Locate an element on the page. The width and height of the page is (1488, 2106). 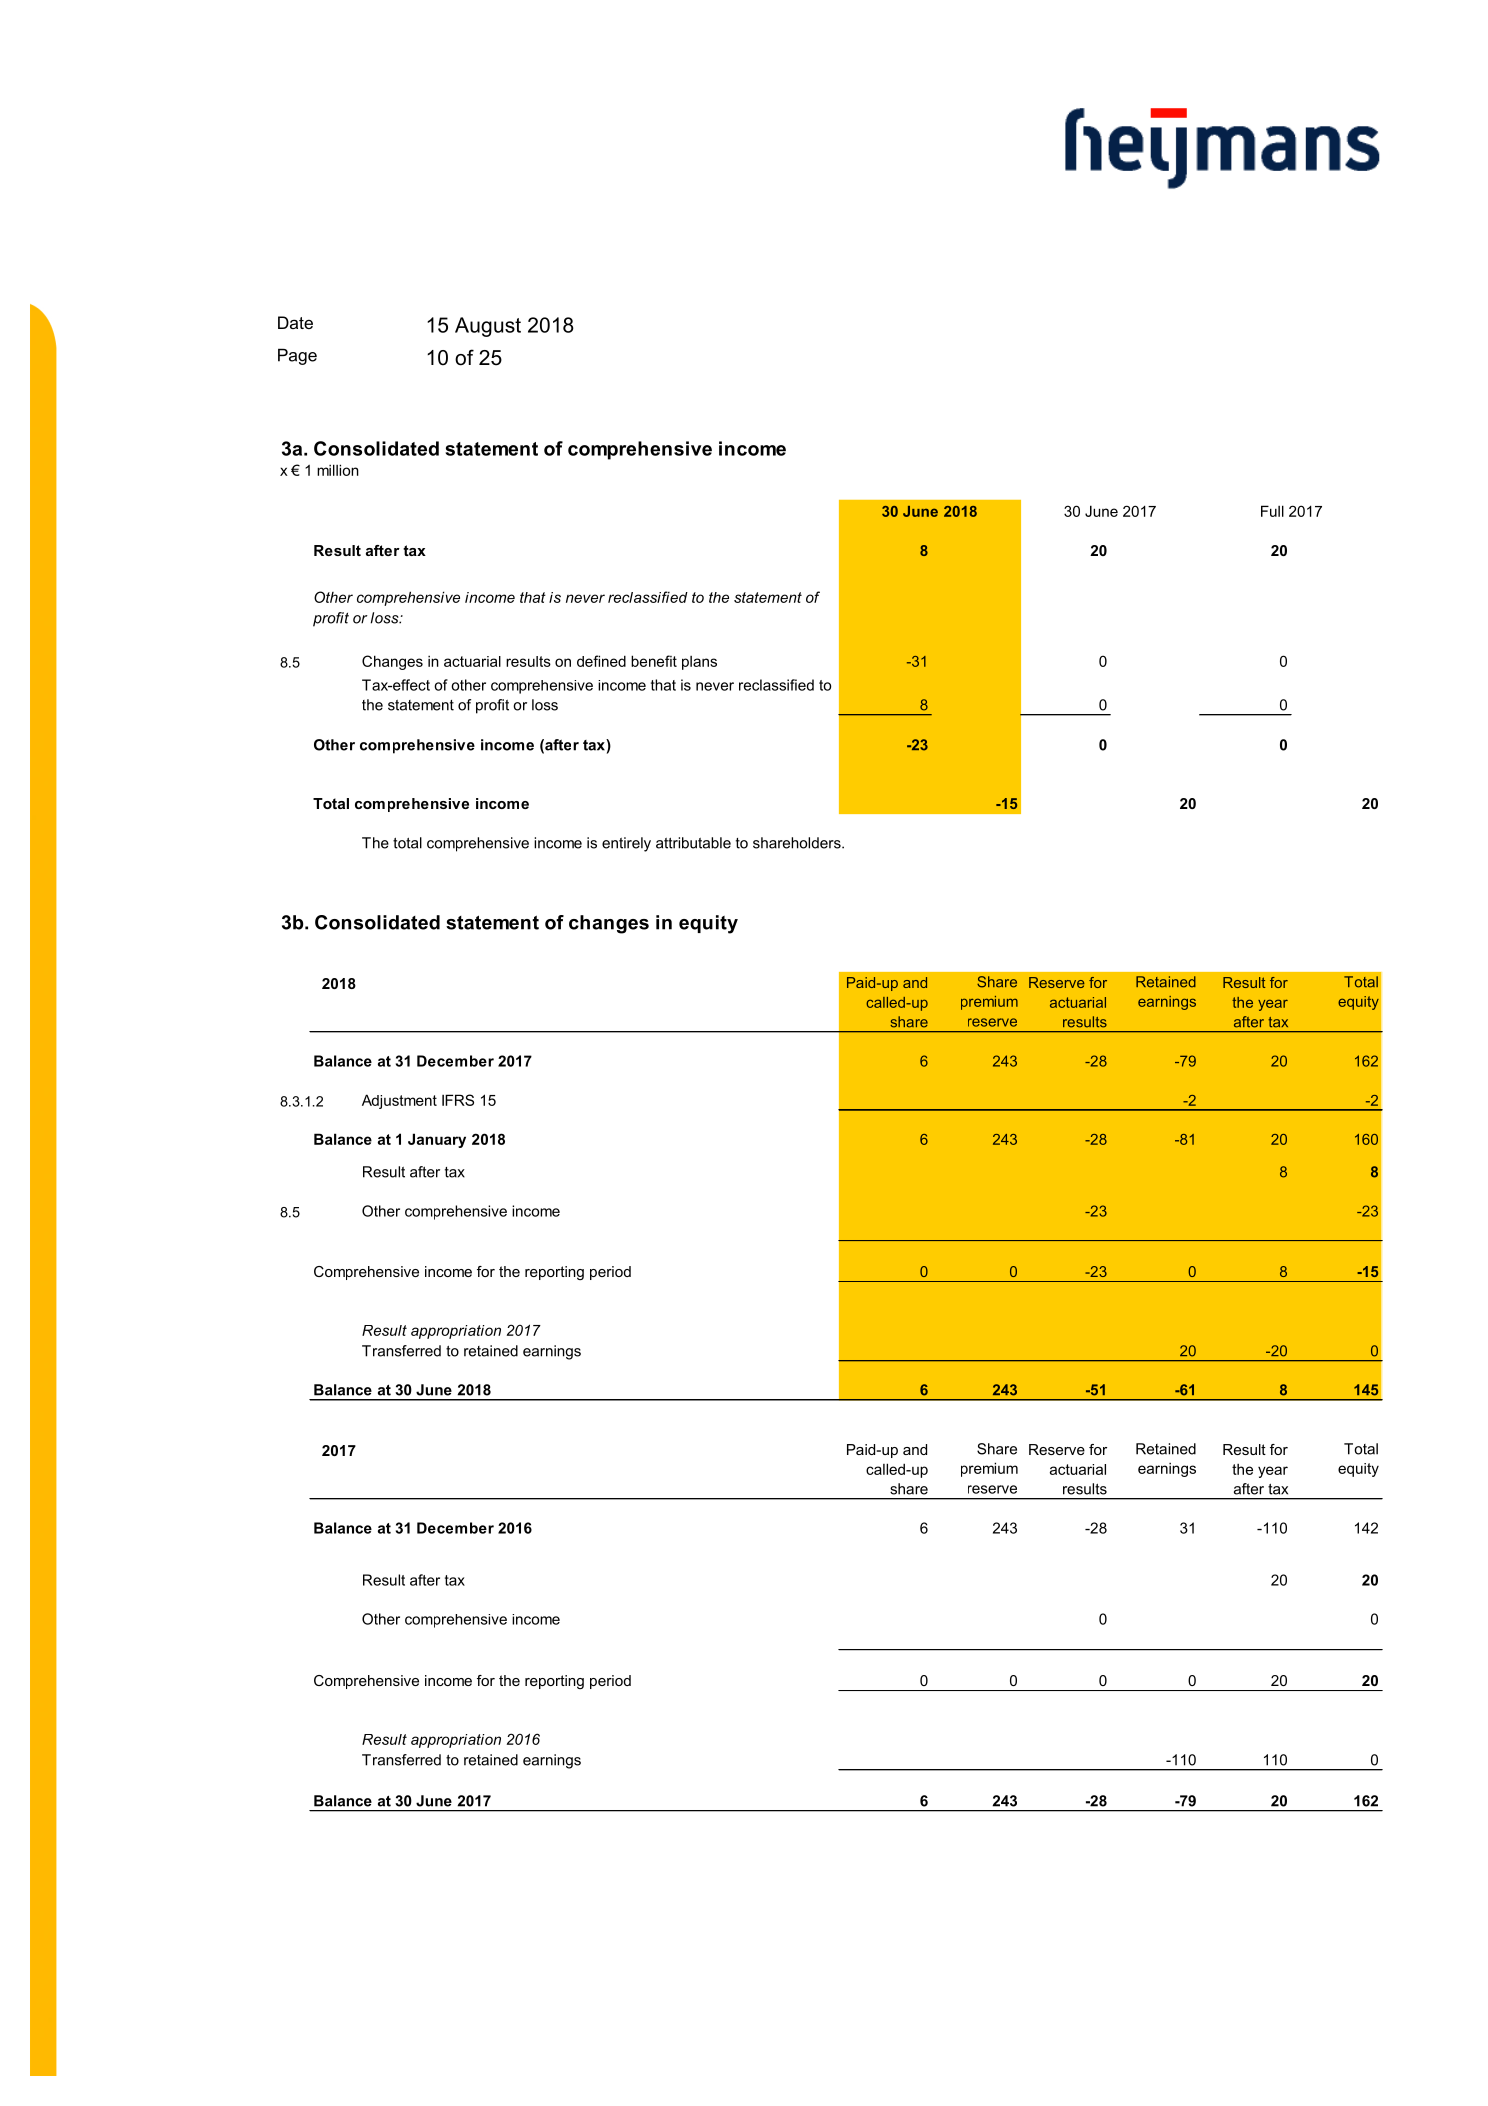
plans is located at coordinates (699, 663).
